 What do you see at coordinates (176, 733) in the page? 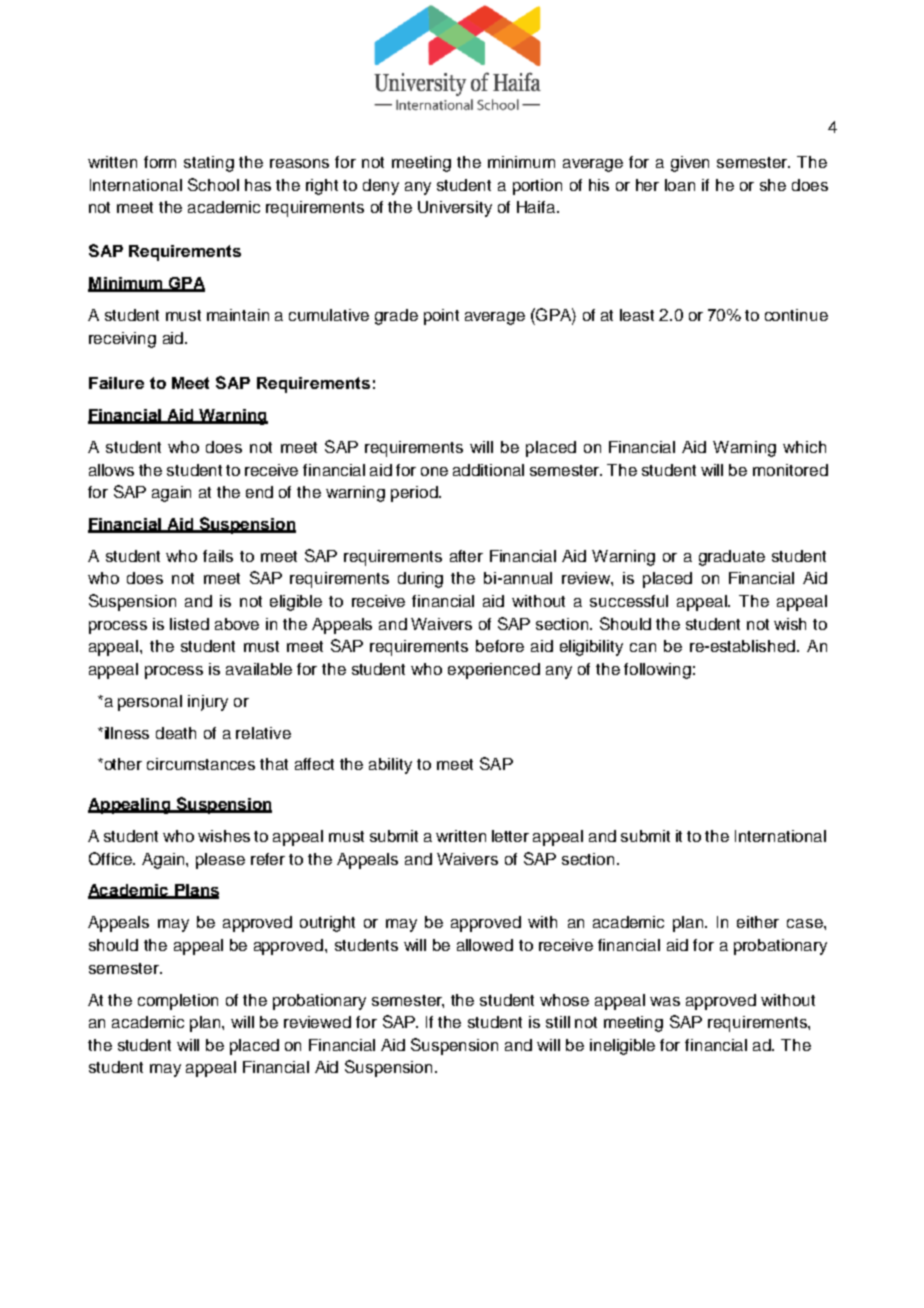
I see `death` at bounding box center [176, 733].
